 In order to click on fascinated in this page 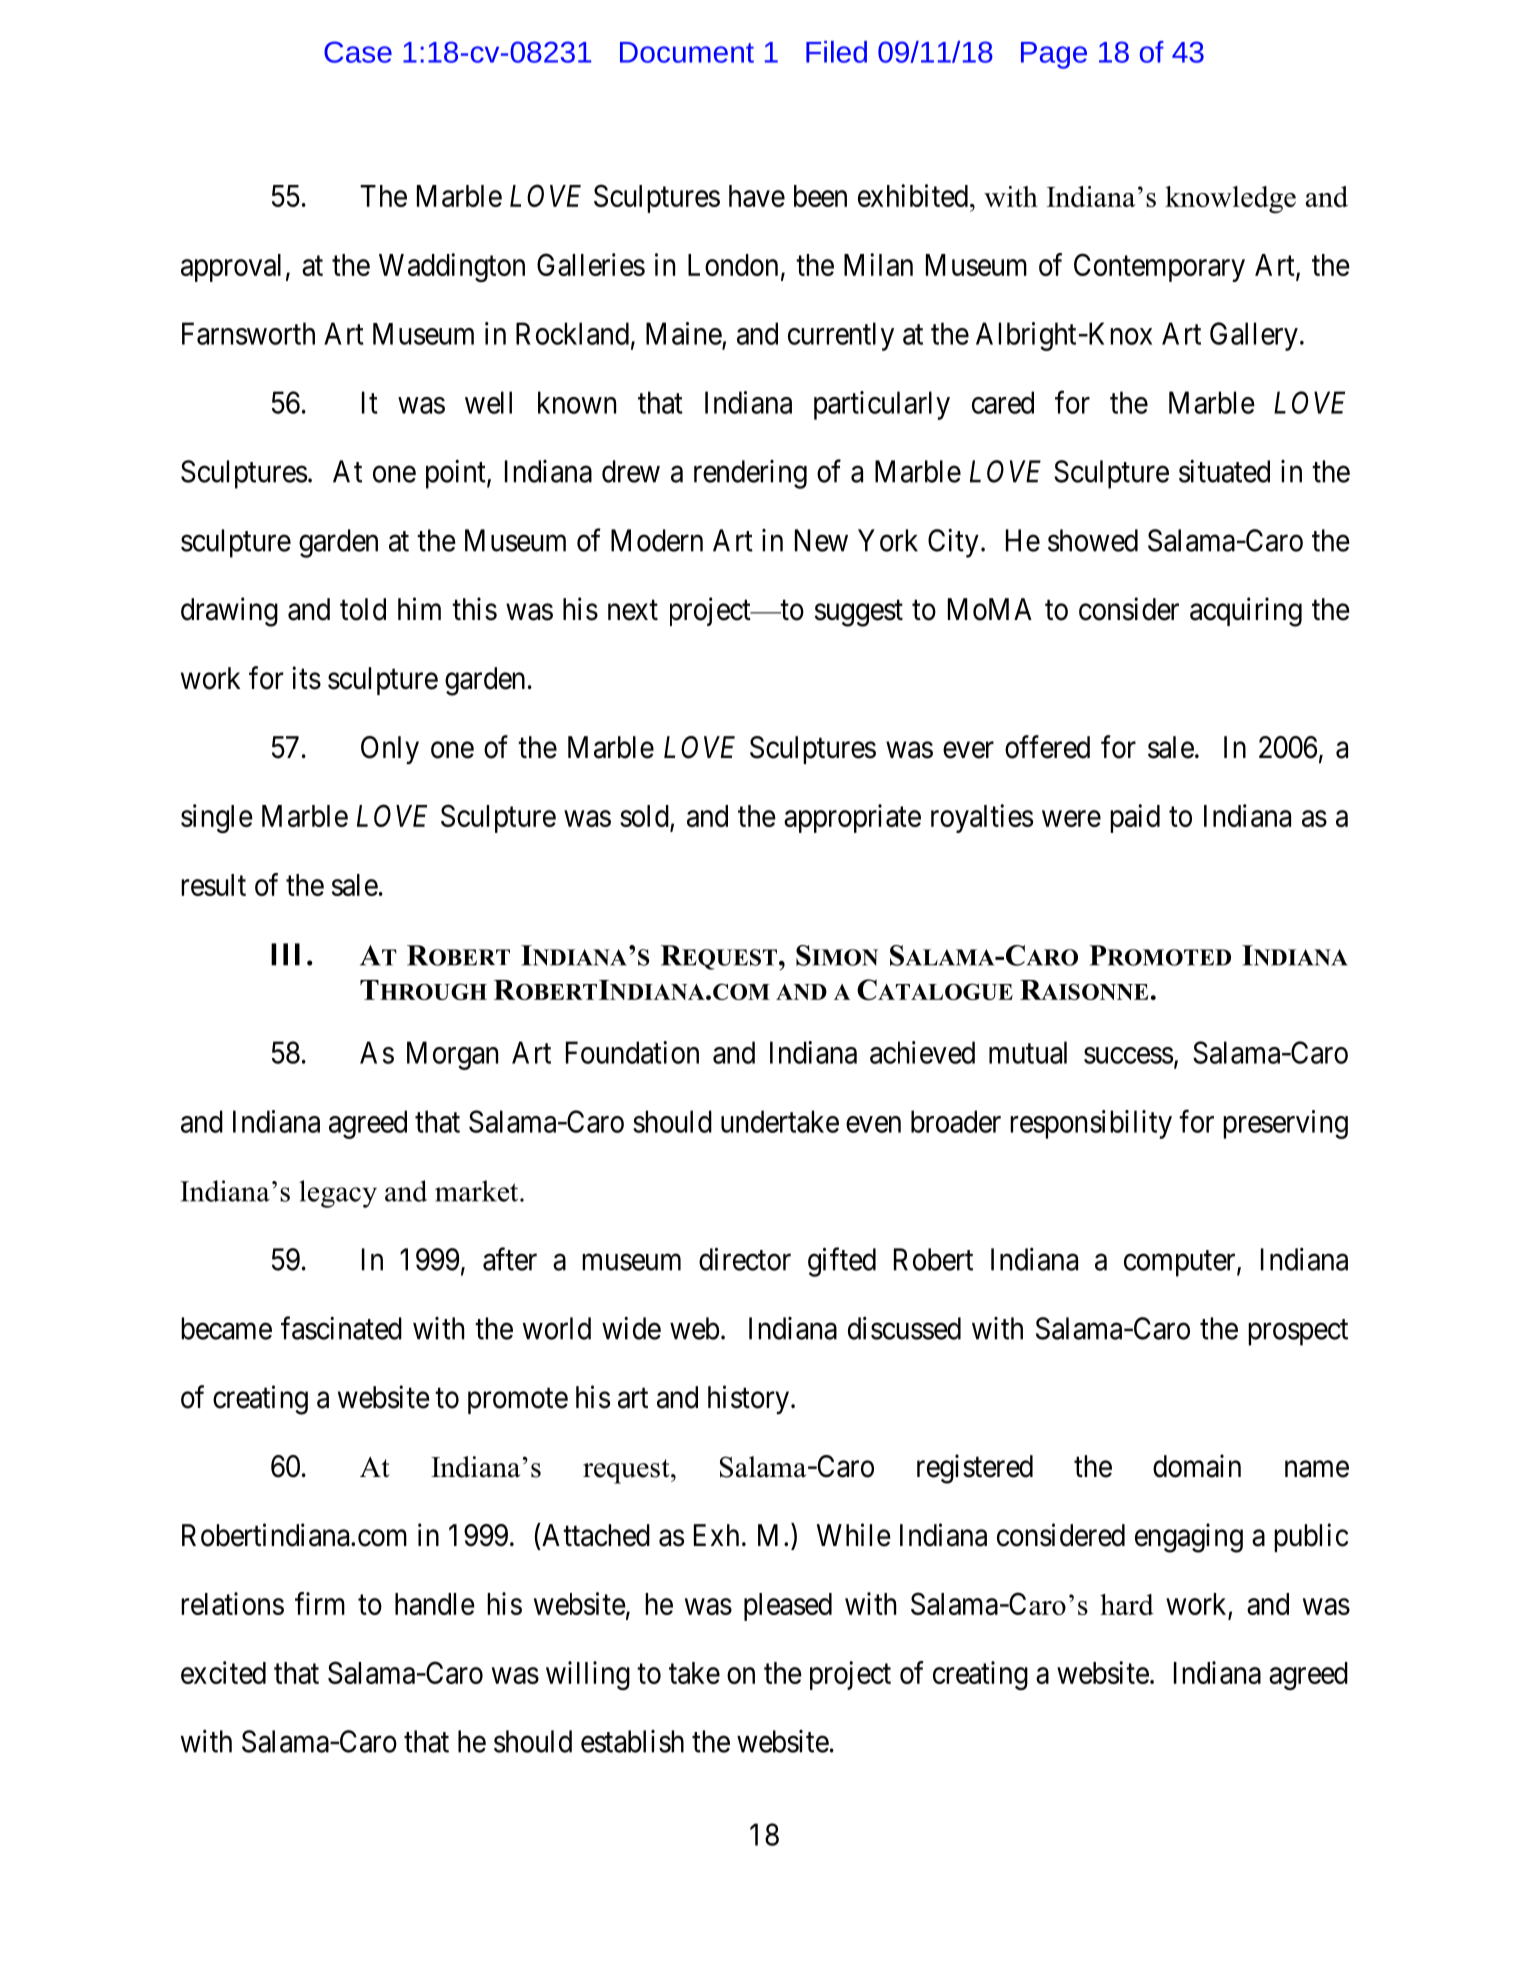, I will do `click(341, 1328)`.
